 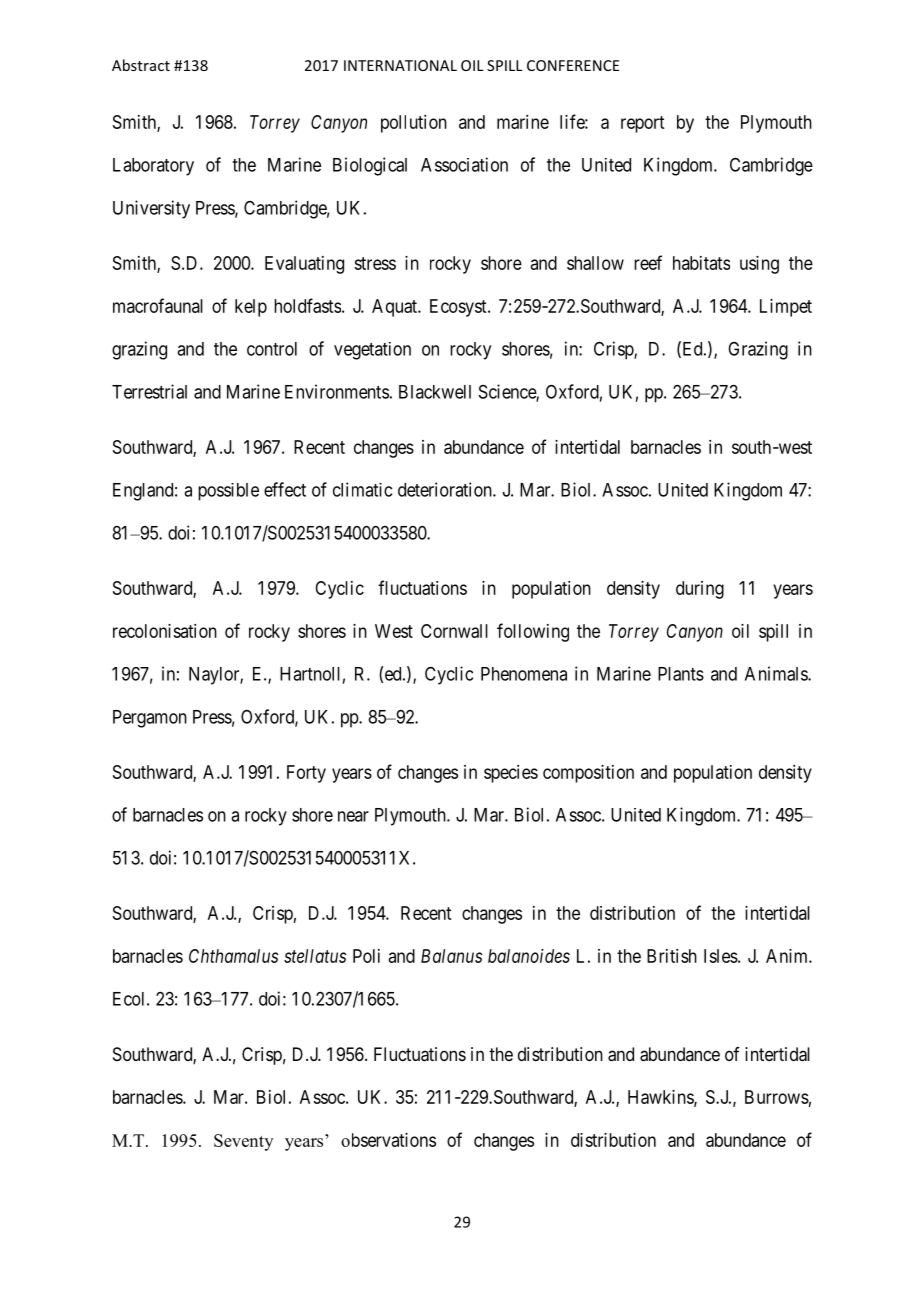 I want to click on Seventy, so click(x=243, y=1142).
